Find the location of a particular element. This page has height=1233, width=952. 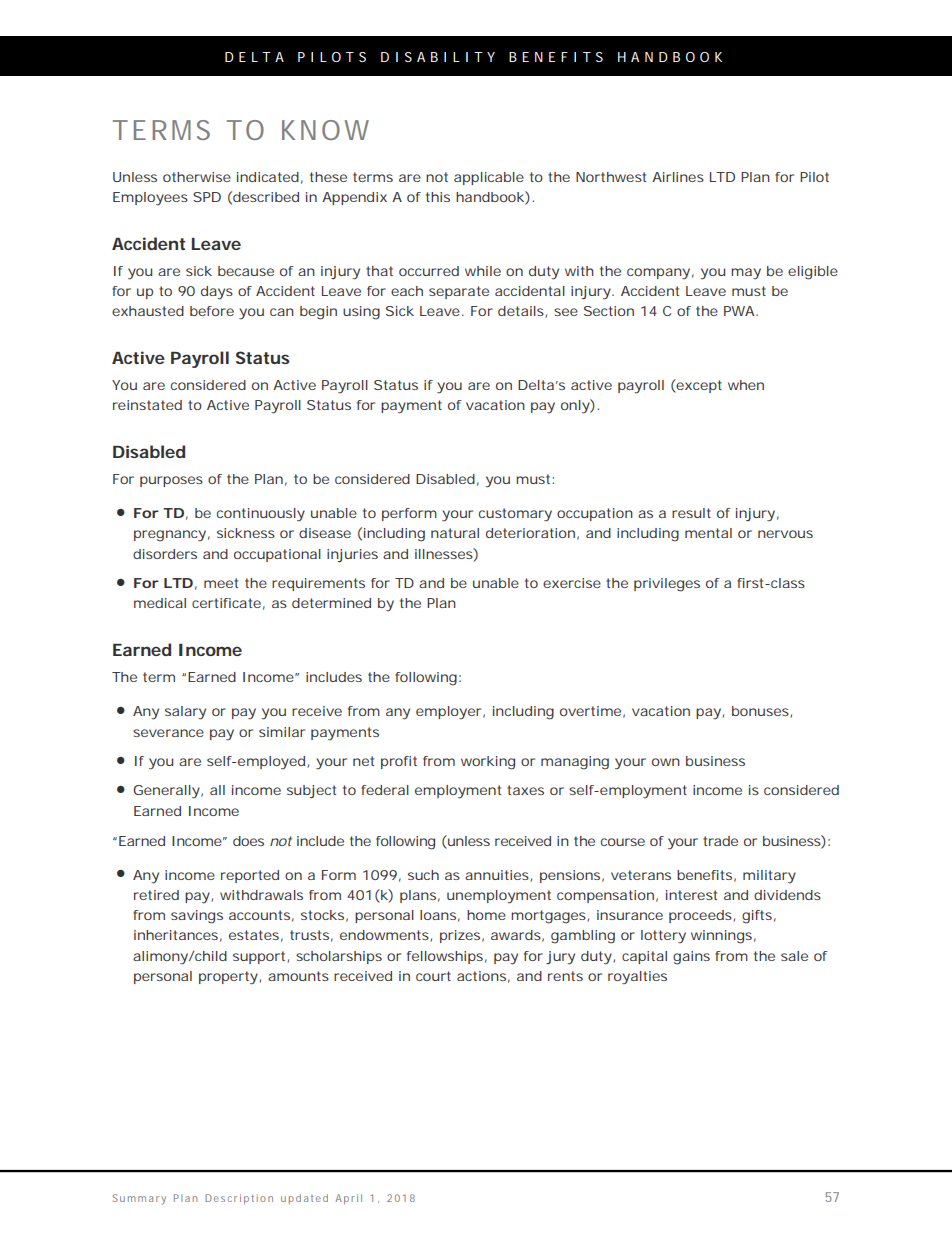

Description is located at coordinates (239, 1199).
